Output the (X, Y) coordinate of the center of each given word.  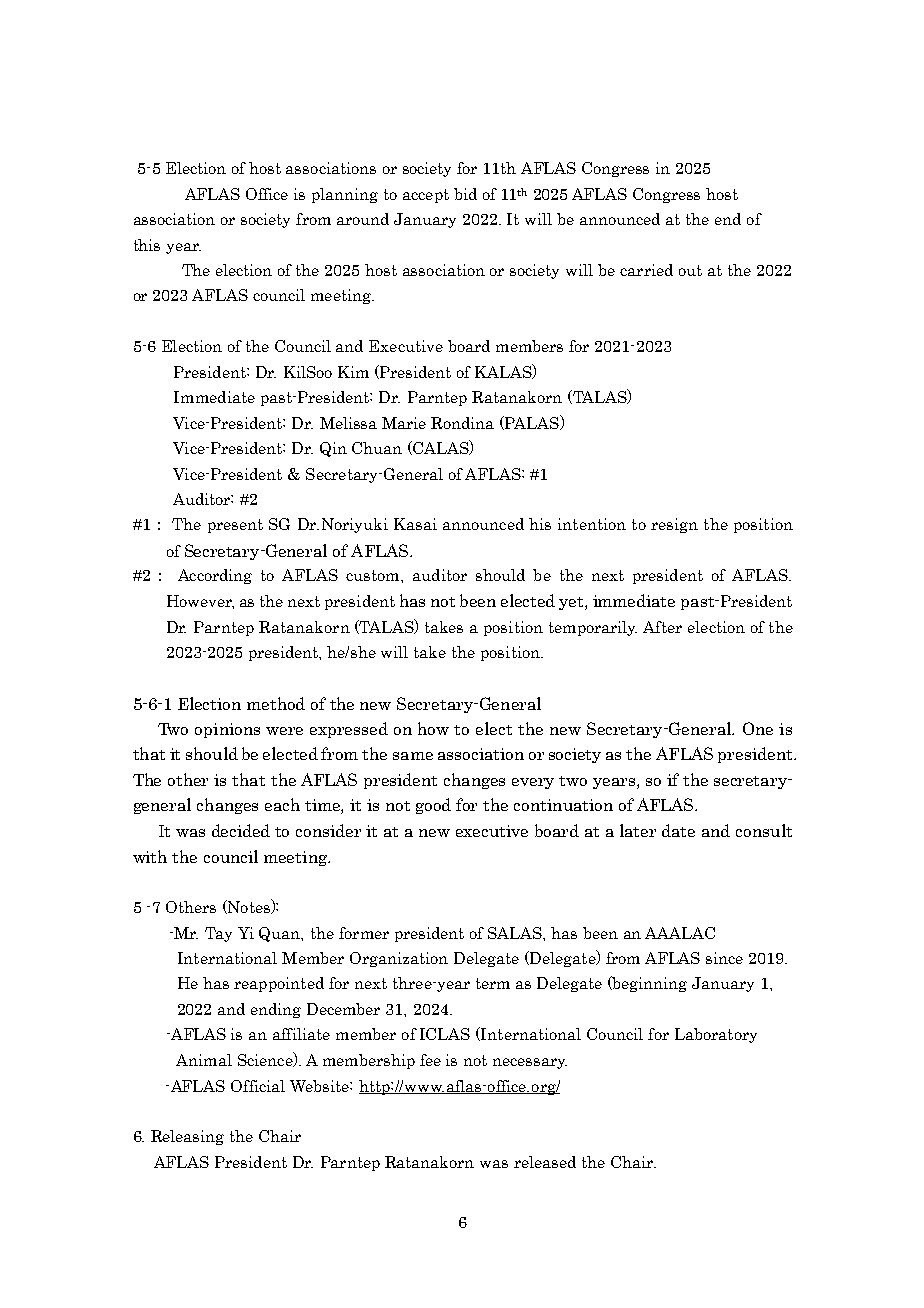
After (662, 627)
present (235, 526)
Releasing (187, 1137)
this (147, 245)
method (276, 703)
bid (465, 194)
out (690, 270)
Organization (399, 959)
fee (430, 1060)
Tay (218, 934)
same (413, 756)
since (724, 958)
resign (674, 525)
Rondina (462, 423)
